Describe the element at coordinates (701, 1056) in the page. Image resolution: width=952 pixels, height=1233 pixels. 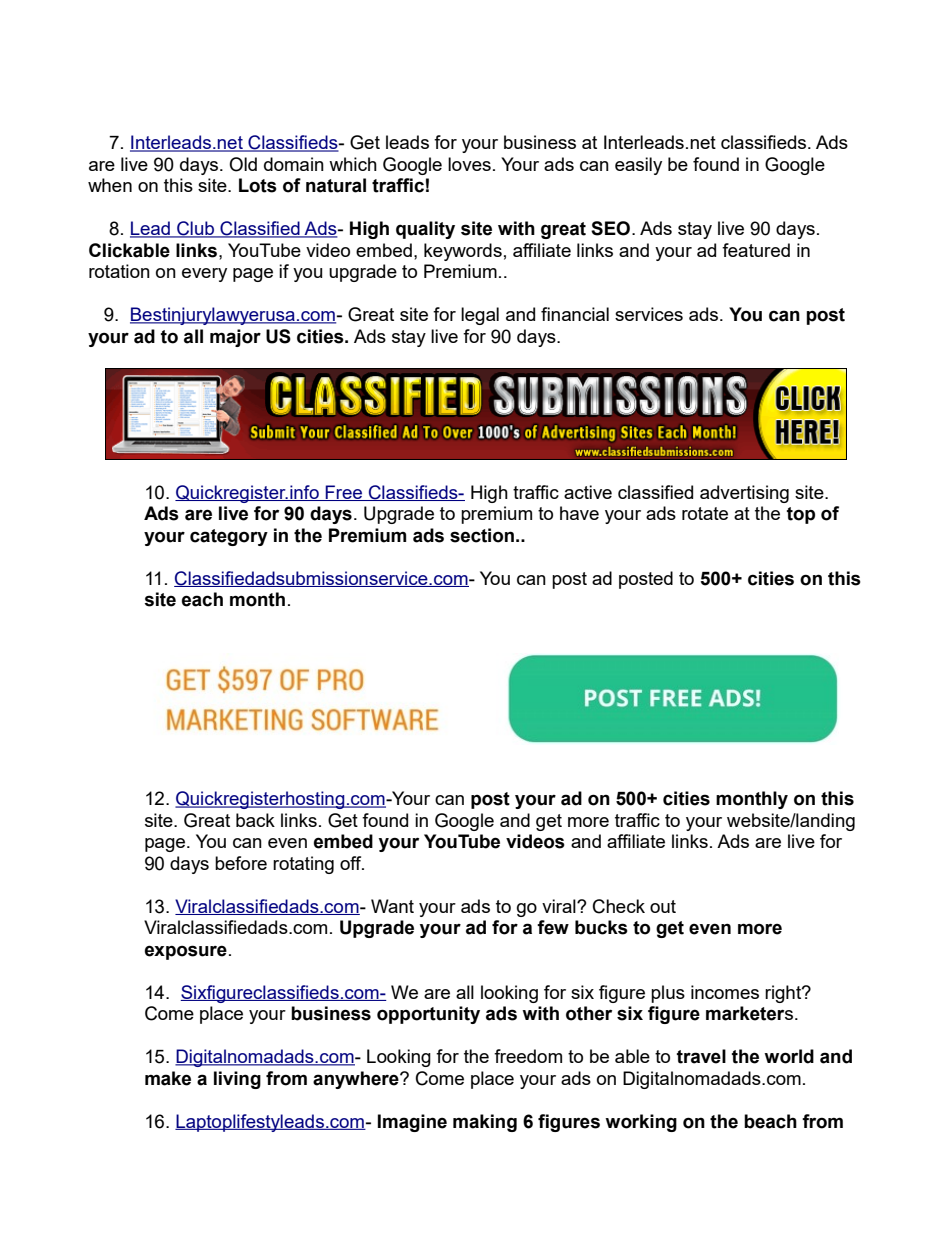
I see `travel` at that location.
